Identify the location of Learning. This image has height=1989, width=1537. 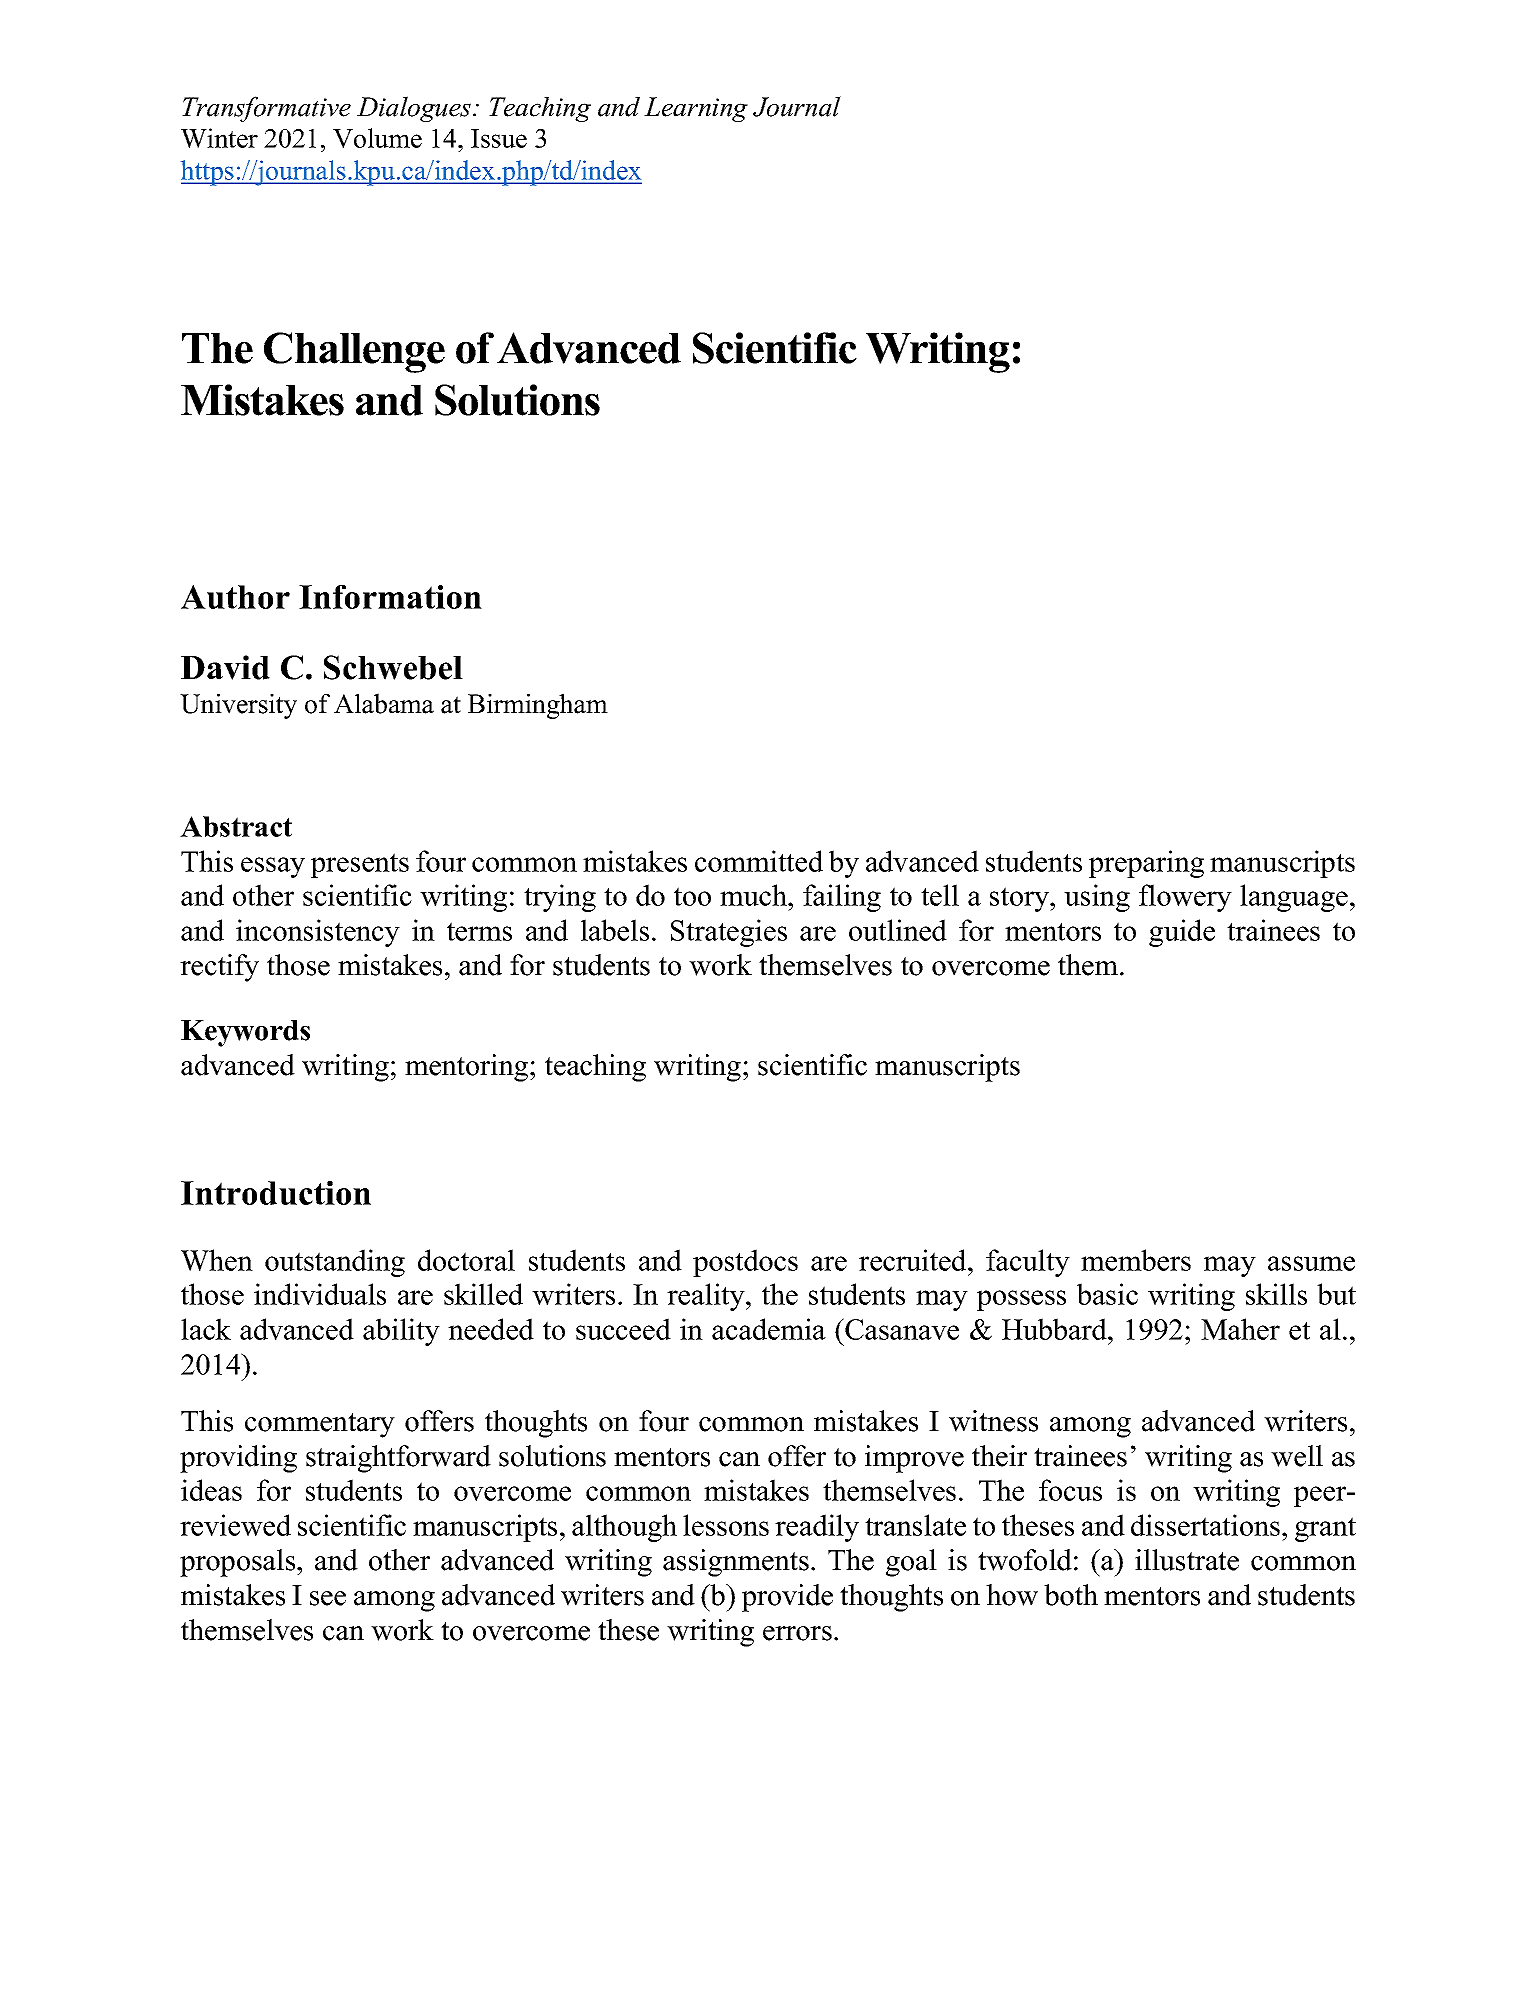
(696, 109).
